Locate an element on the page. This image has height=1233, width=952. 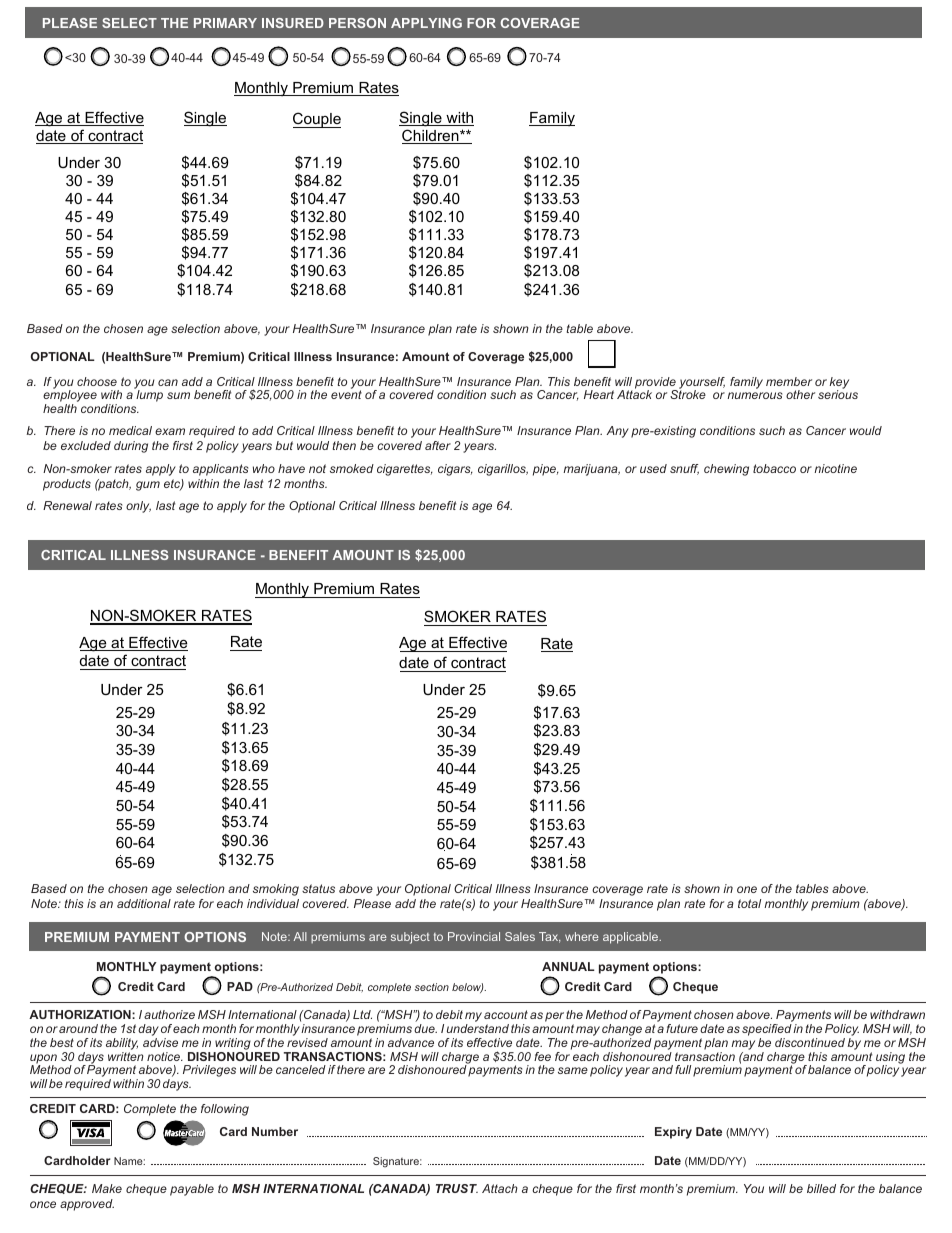
other is located at coordinates (800, 394).
